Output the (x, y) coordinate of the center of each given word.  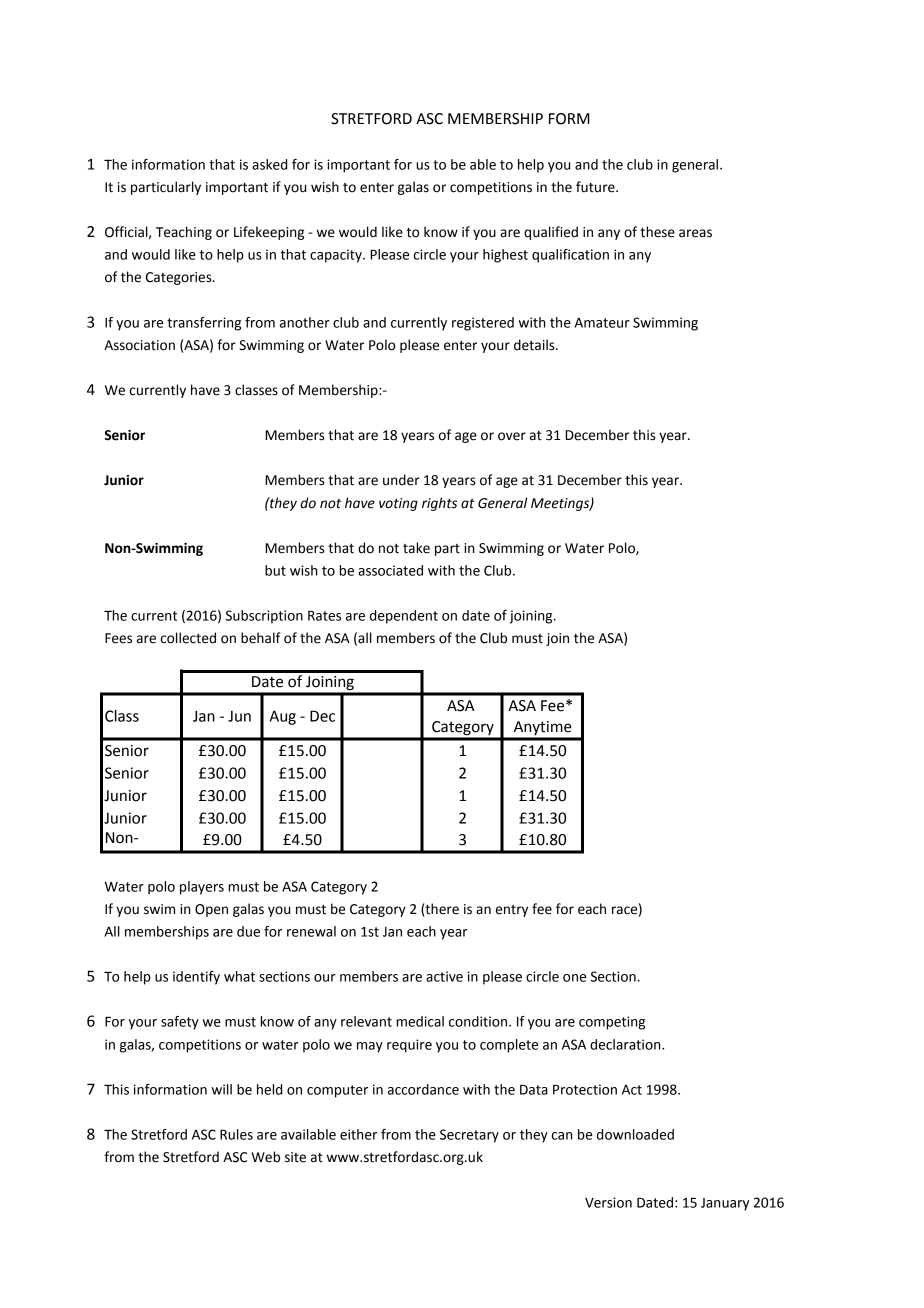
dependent (404, 617)
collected (188, 638)
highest (505, 256)
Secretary (469, 1136)
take (416, 548)
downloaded (635, 1134)
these (657, 232)
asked (269, 164)
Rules (236, 1134)
